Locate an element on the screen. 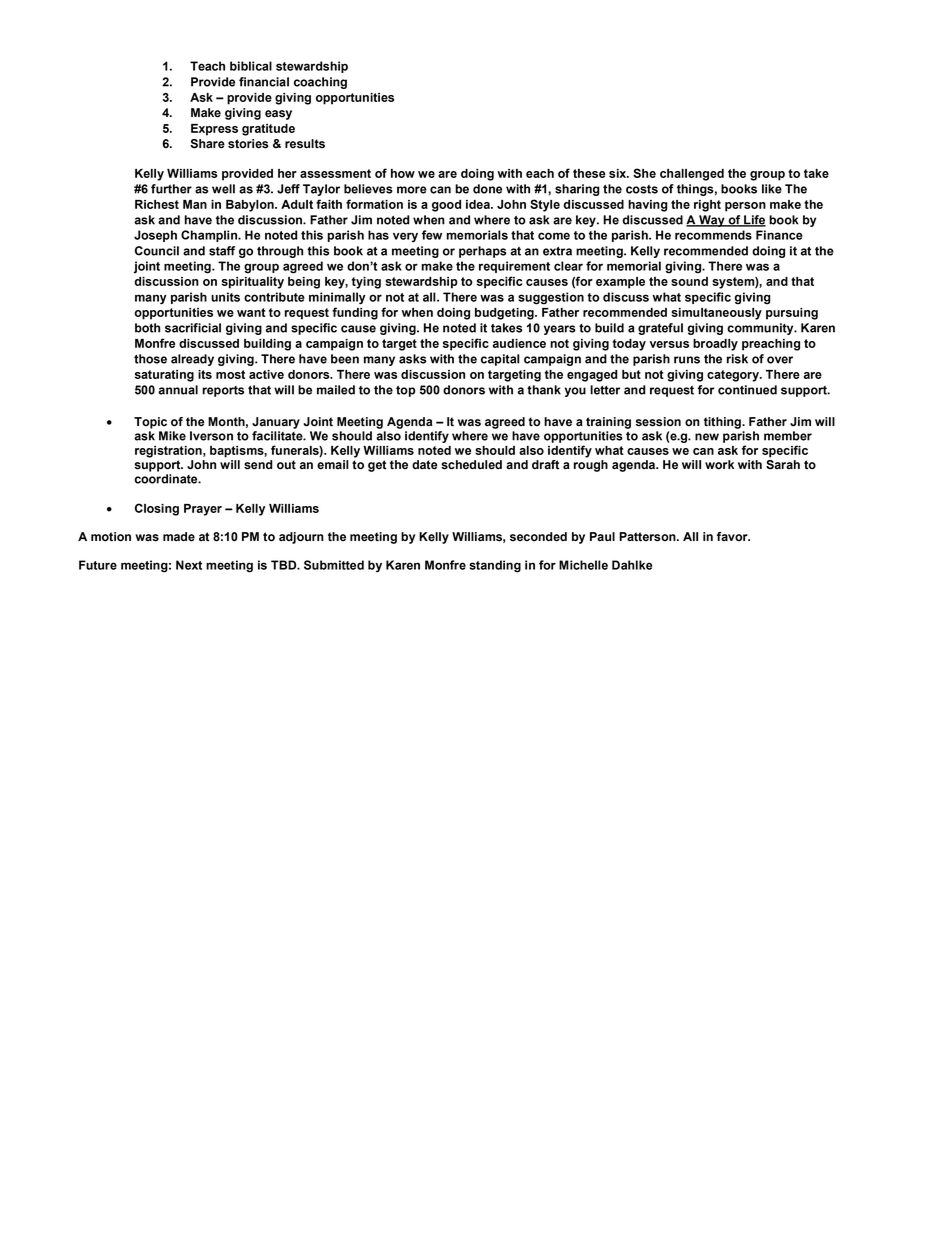  budgeting is located at coordinates (505, 314).
